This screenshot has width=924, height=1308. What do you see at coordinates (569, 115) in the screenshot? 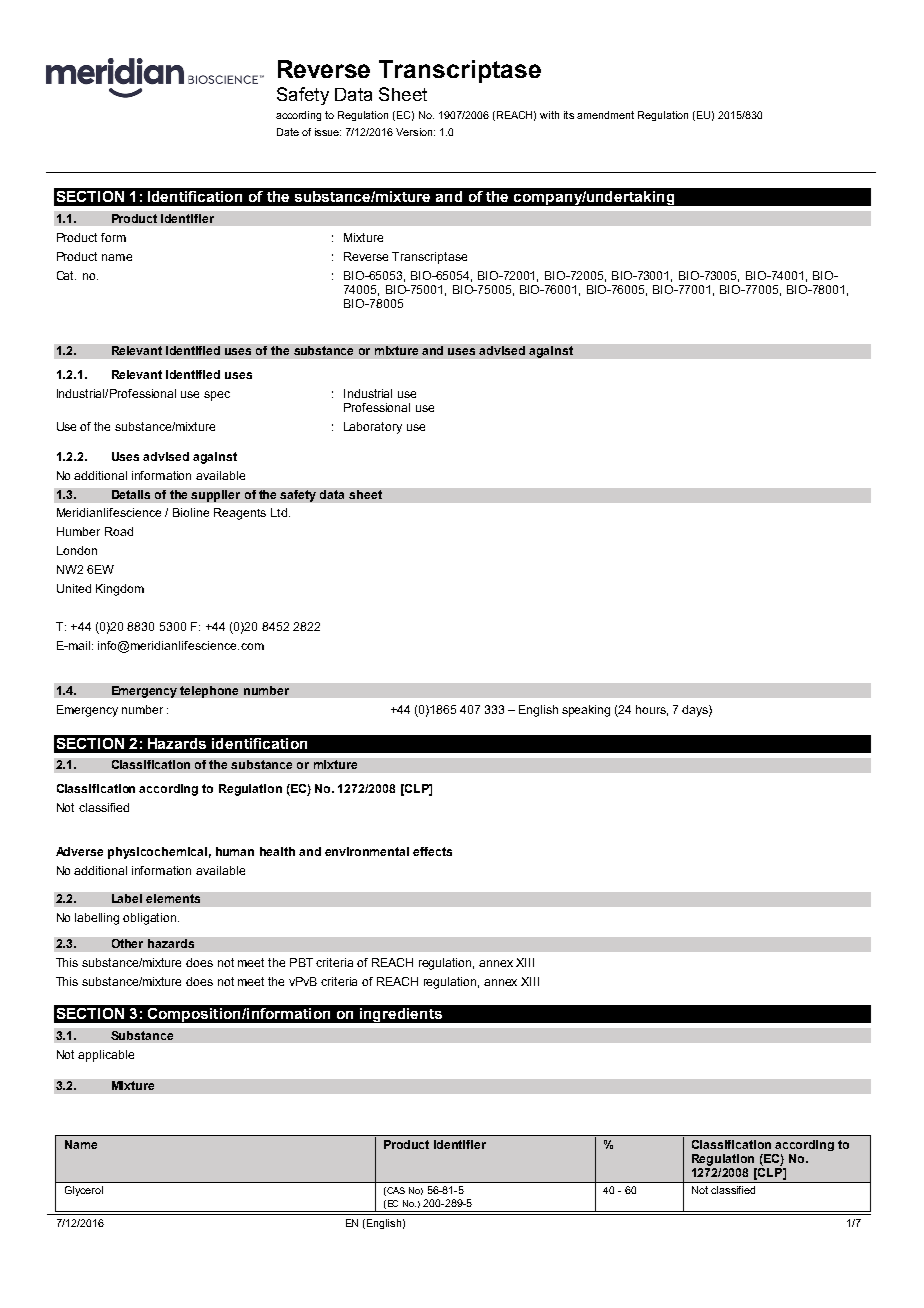
I see `its` at bounding box center [569, 115].
